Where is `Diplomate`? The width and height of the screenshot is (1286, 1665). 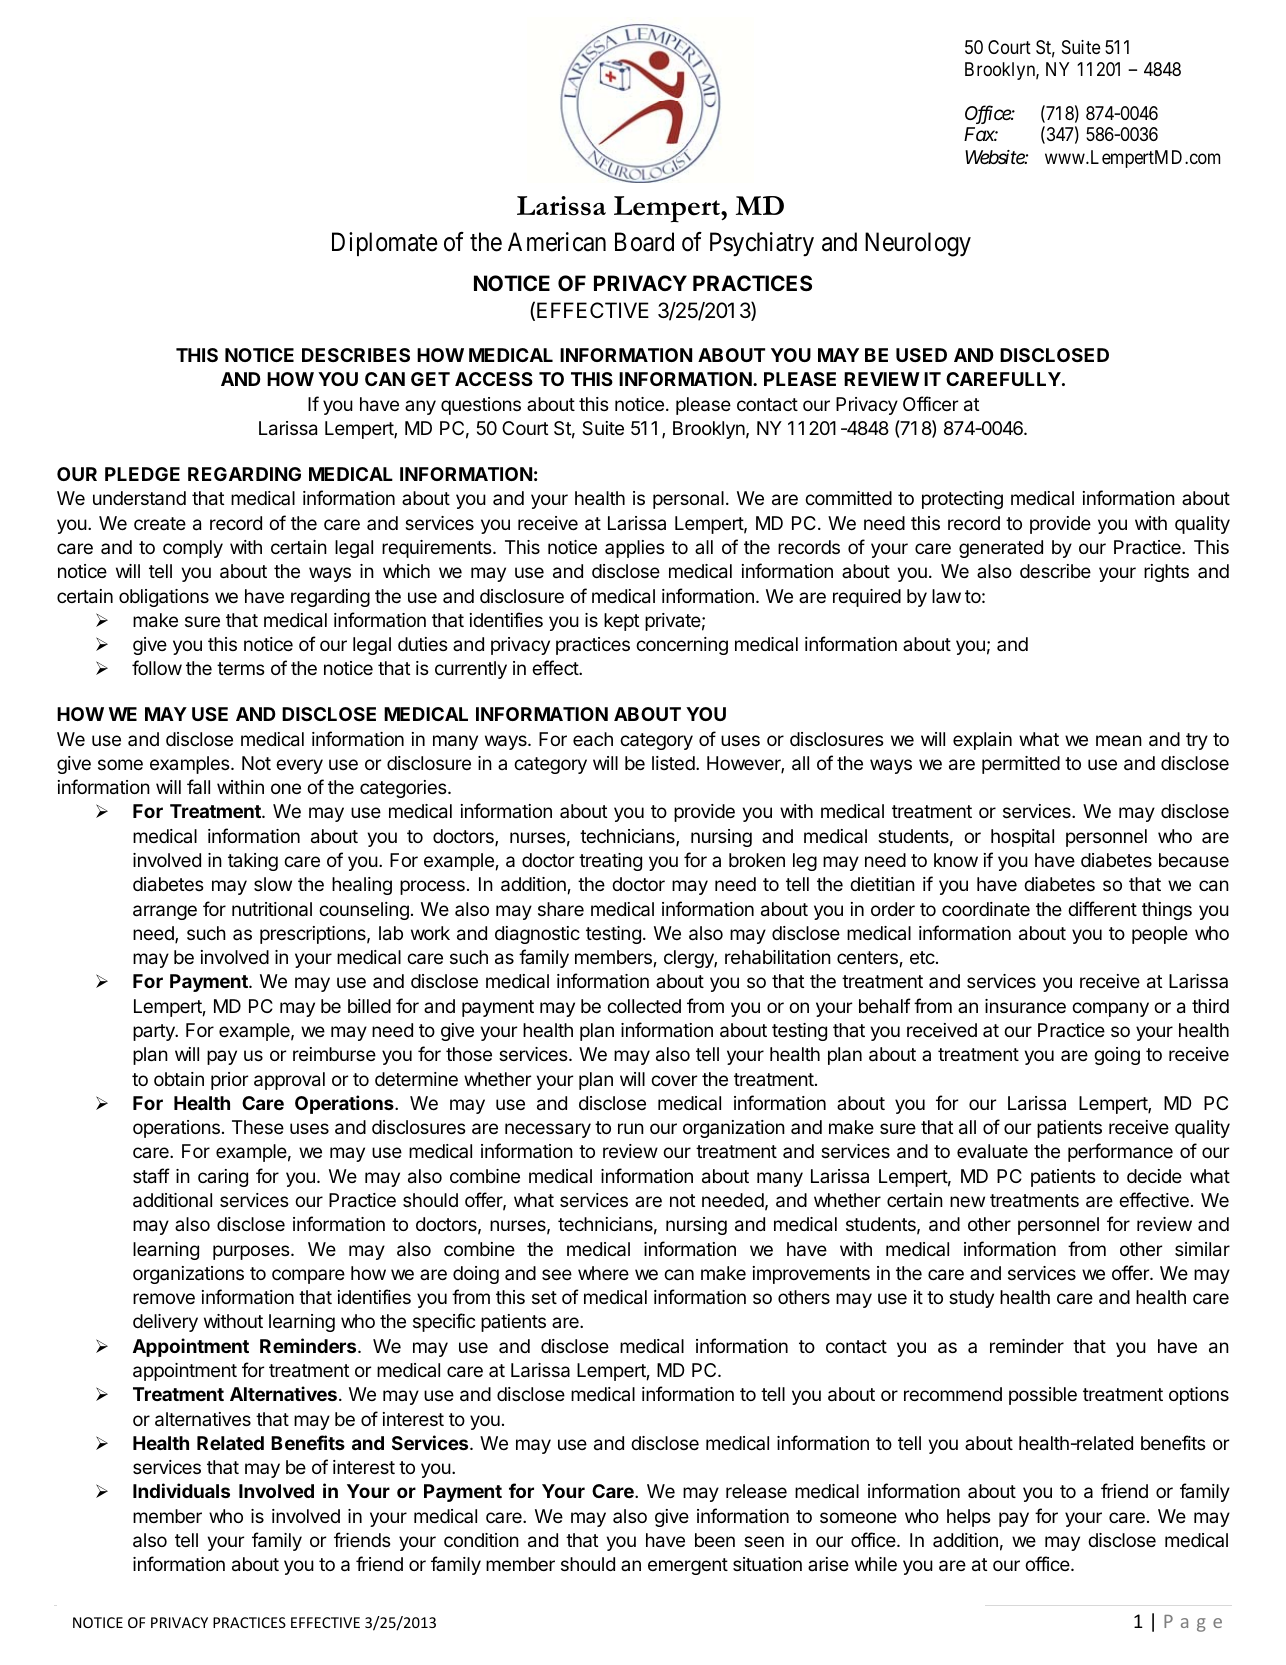 Diplomate is located at coordinates (384, 244).
